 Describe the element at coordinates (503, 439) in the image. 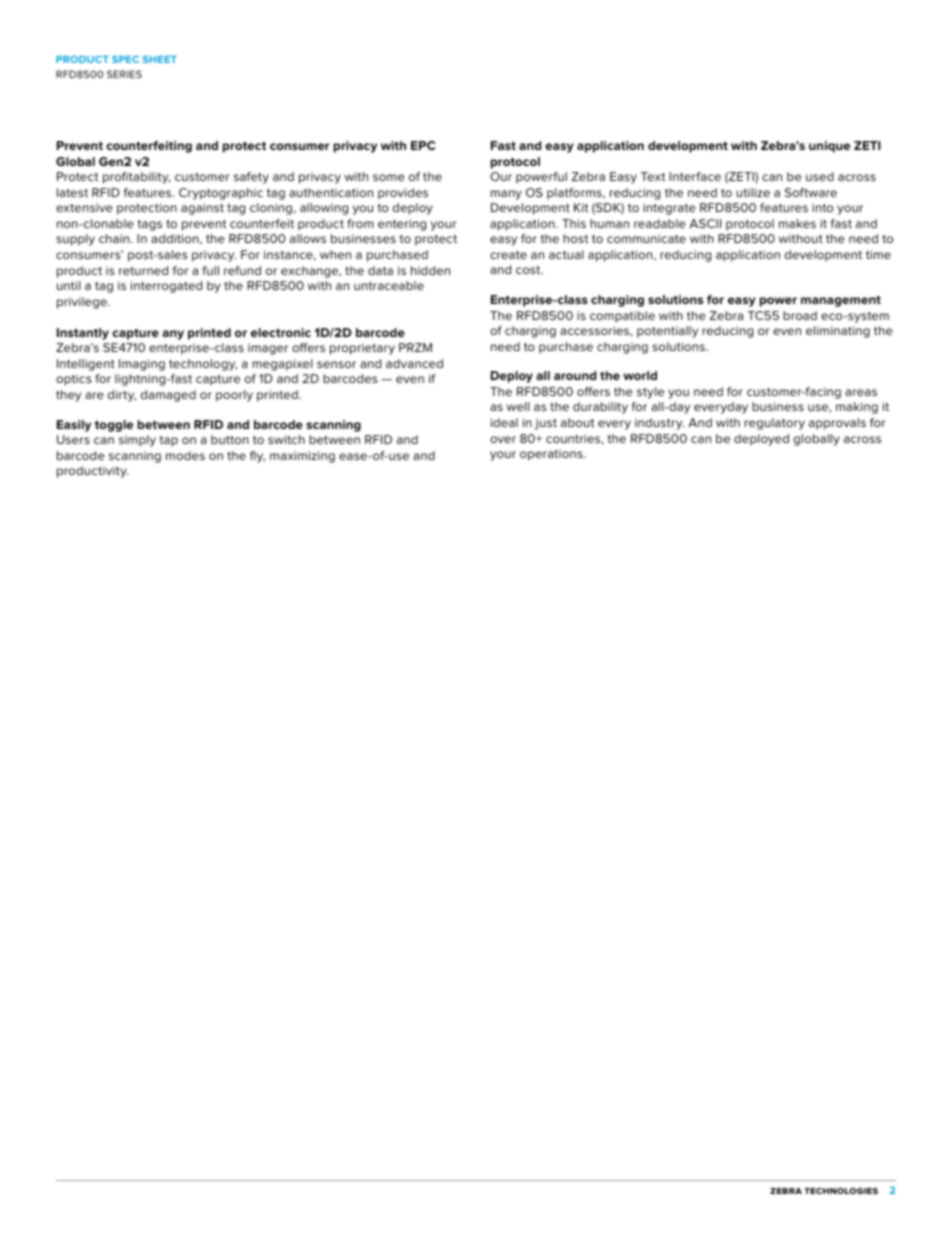

I see `over` at that location.
